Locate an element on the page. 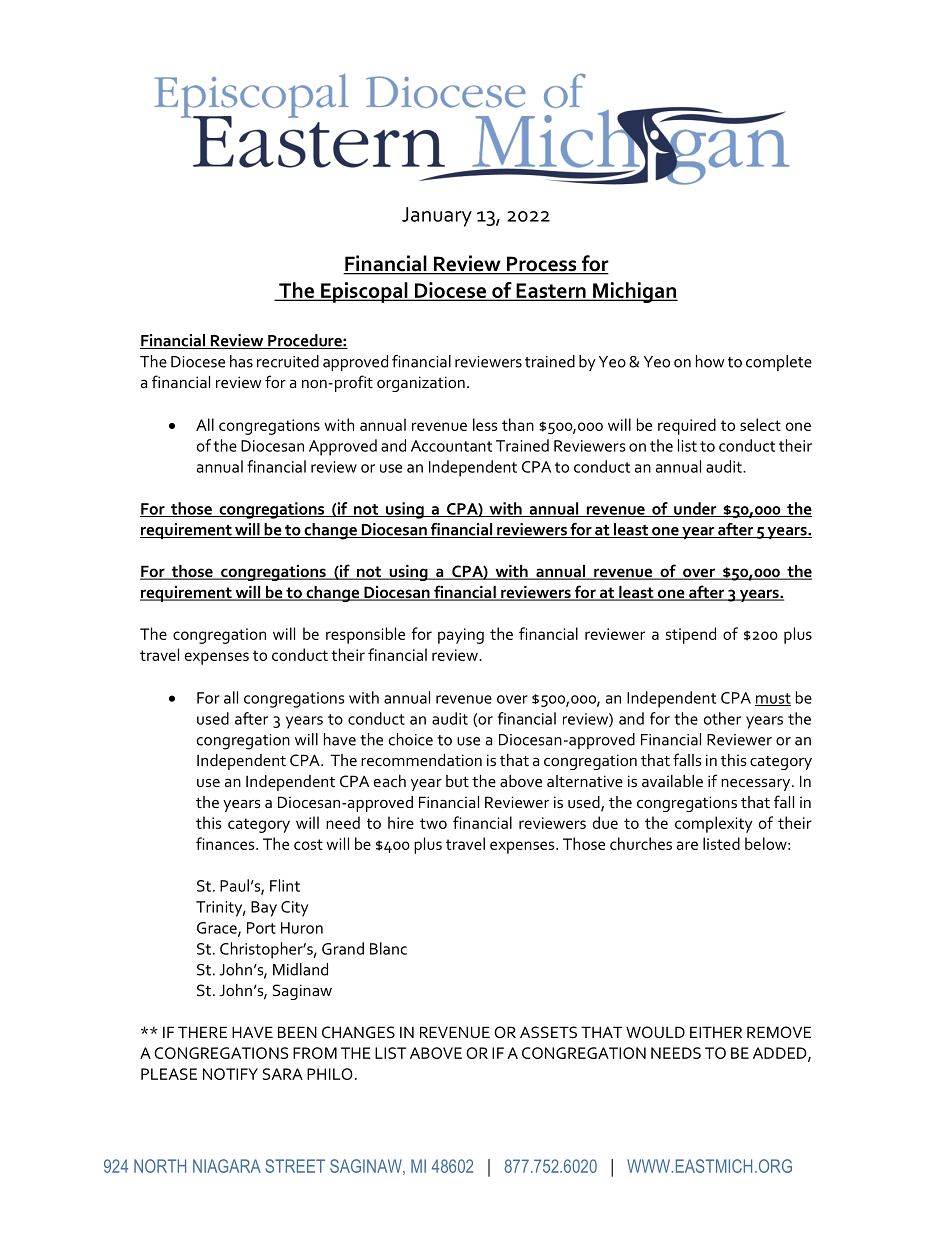 Image resolution: width=952 pixels, height=1233 pixels. Blanc is located at coordinates (388, 948).
